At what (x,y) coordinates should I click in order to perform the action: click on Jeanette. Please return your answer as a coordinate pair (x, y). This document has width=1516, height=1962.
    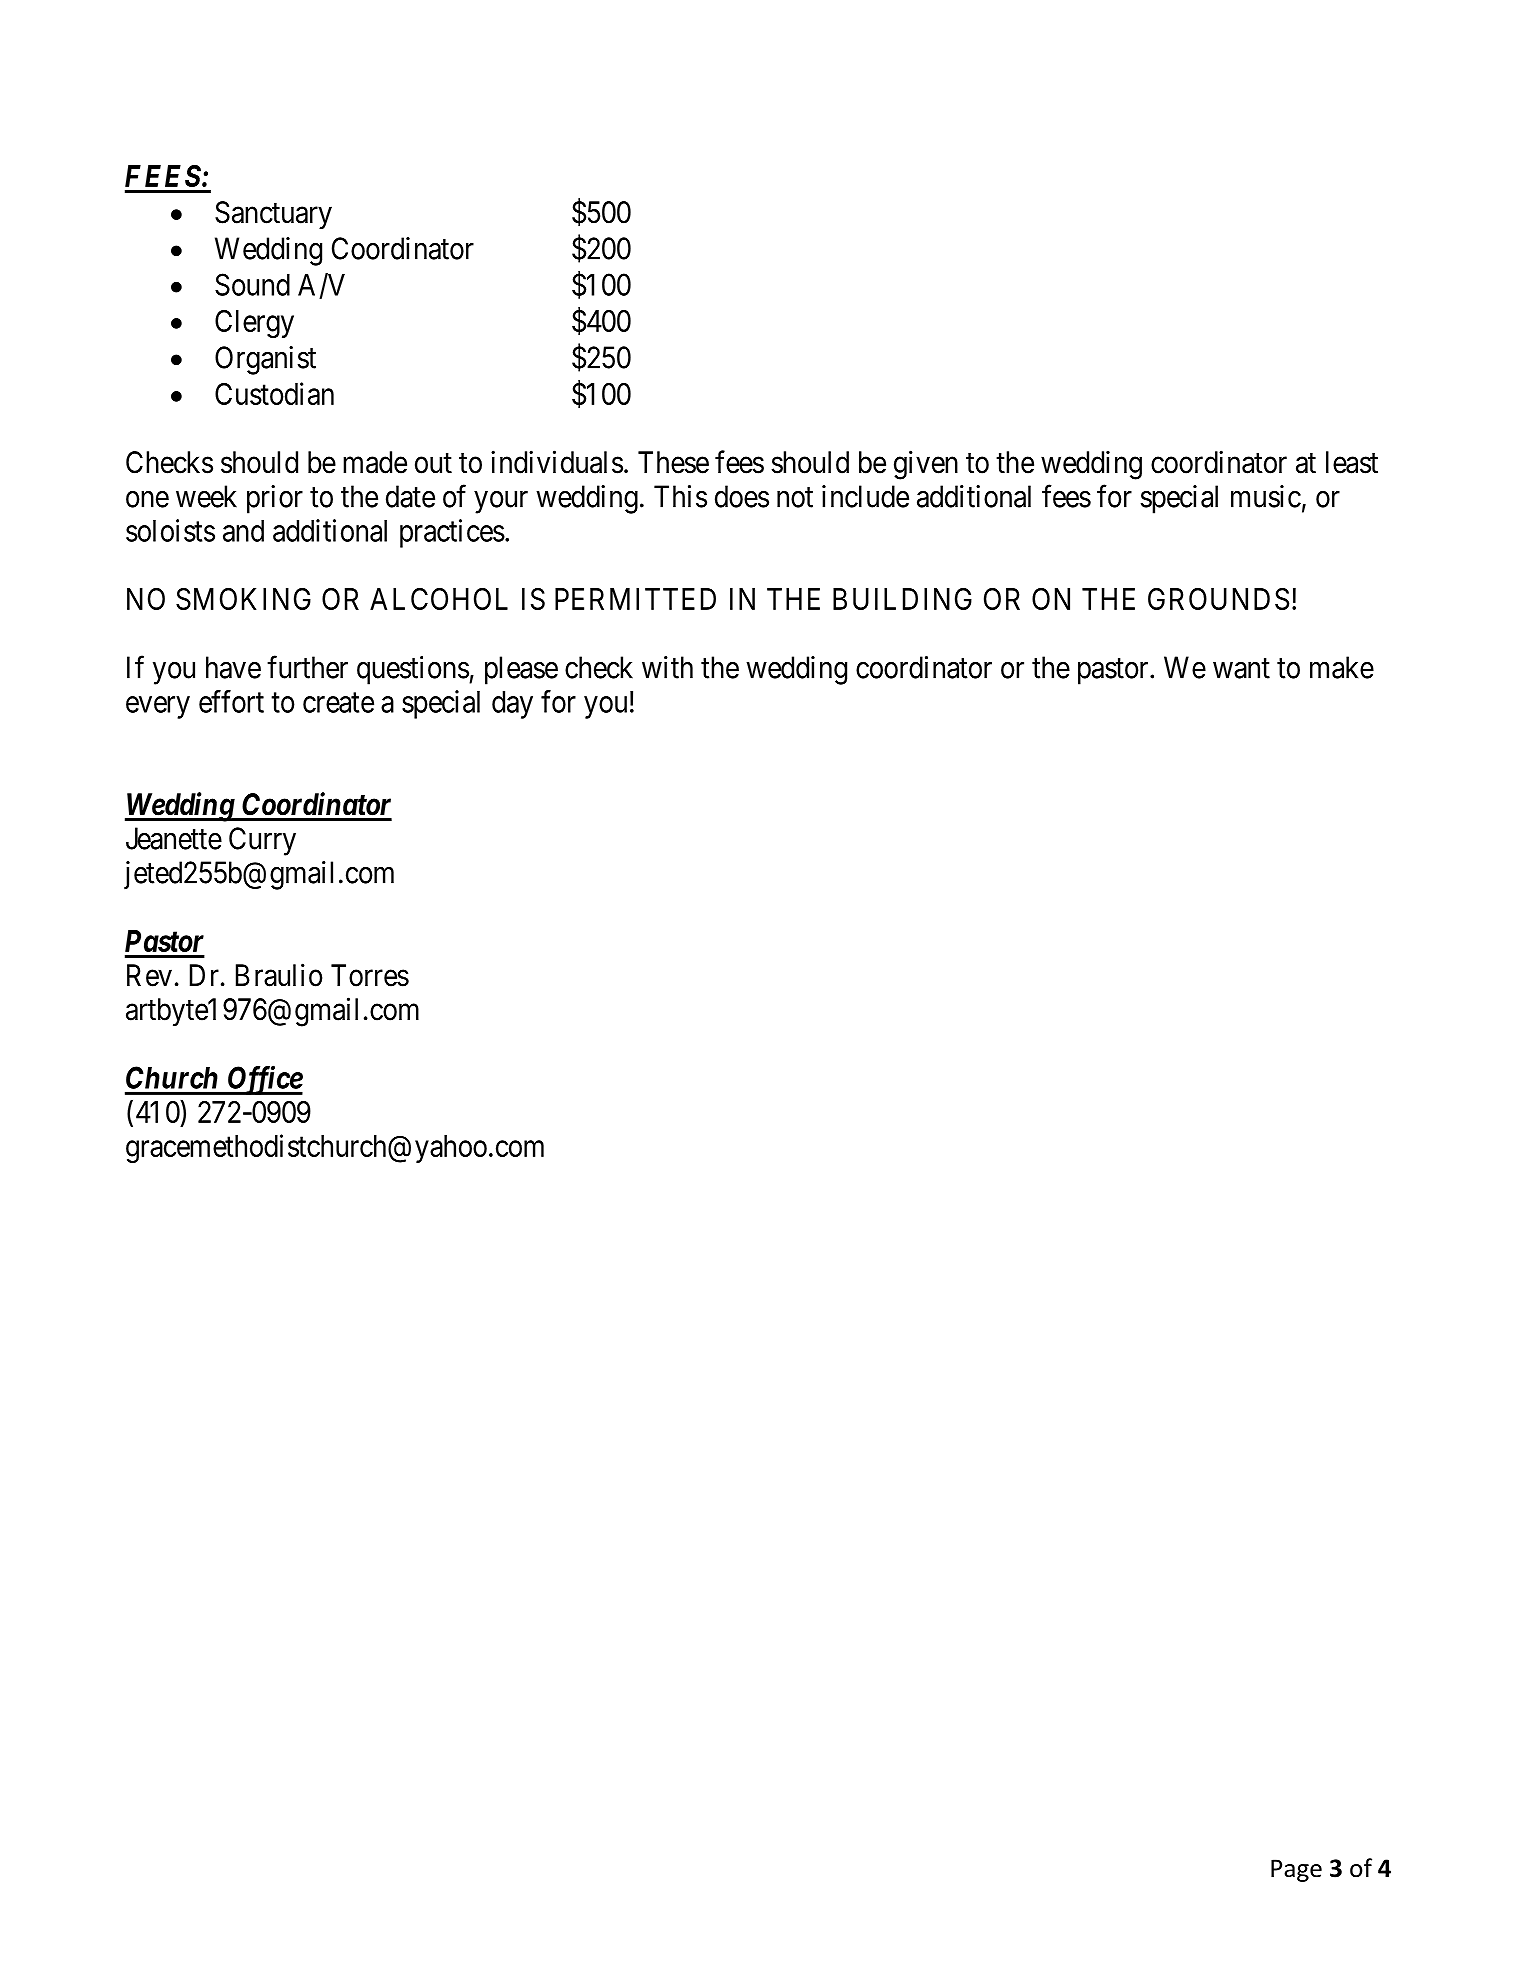
    Looking at the image, I should click on (174, 838).
